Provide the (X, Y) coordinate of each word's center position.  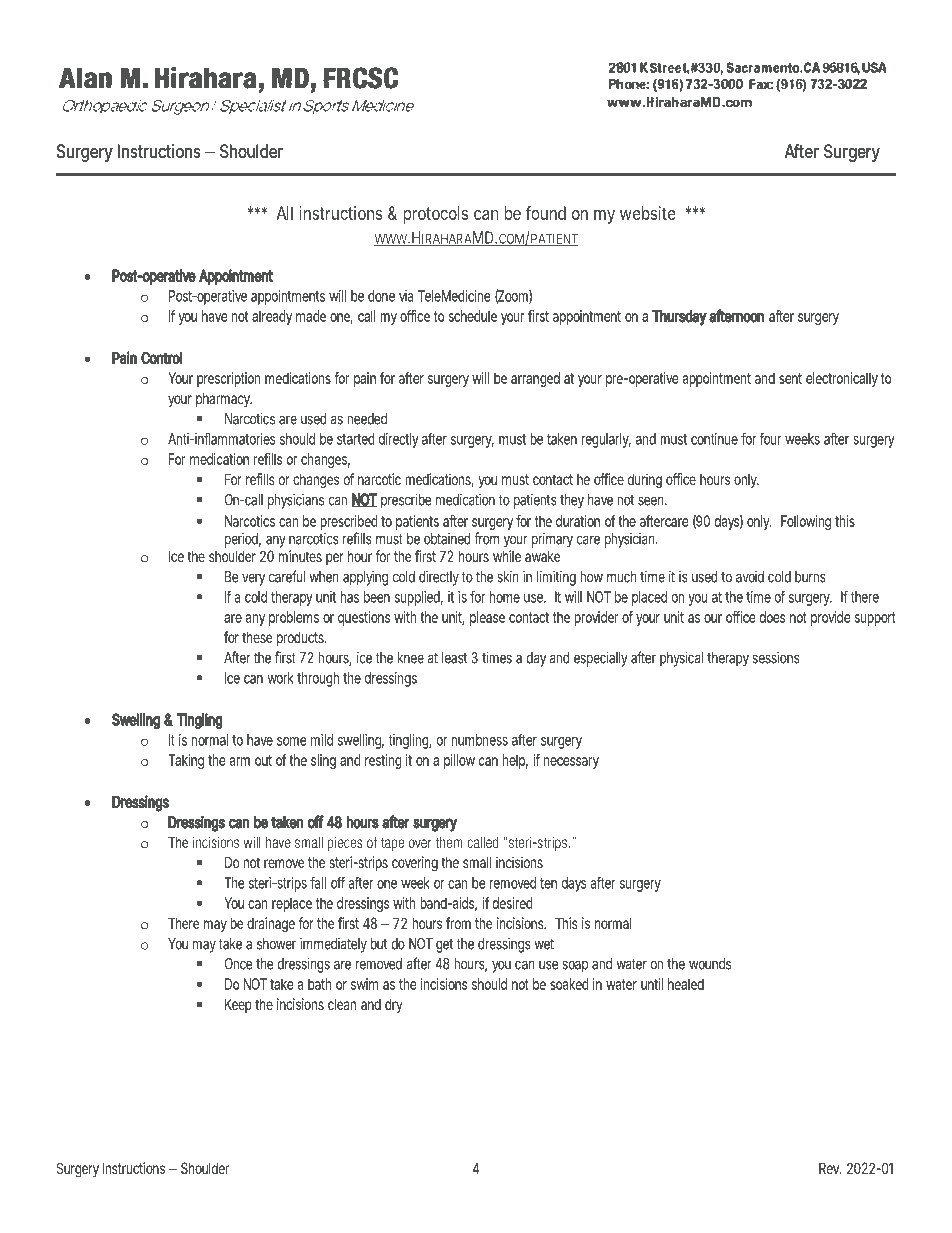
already (272, 317)
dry (394, 1005)
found (545, 213)
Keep (238, 1005)
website (648, 213)
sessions (775, 657)
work (280, 678)
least (454, 658)
